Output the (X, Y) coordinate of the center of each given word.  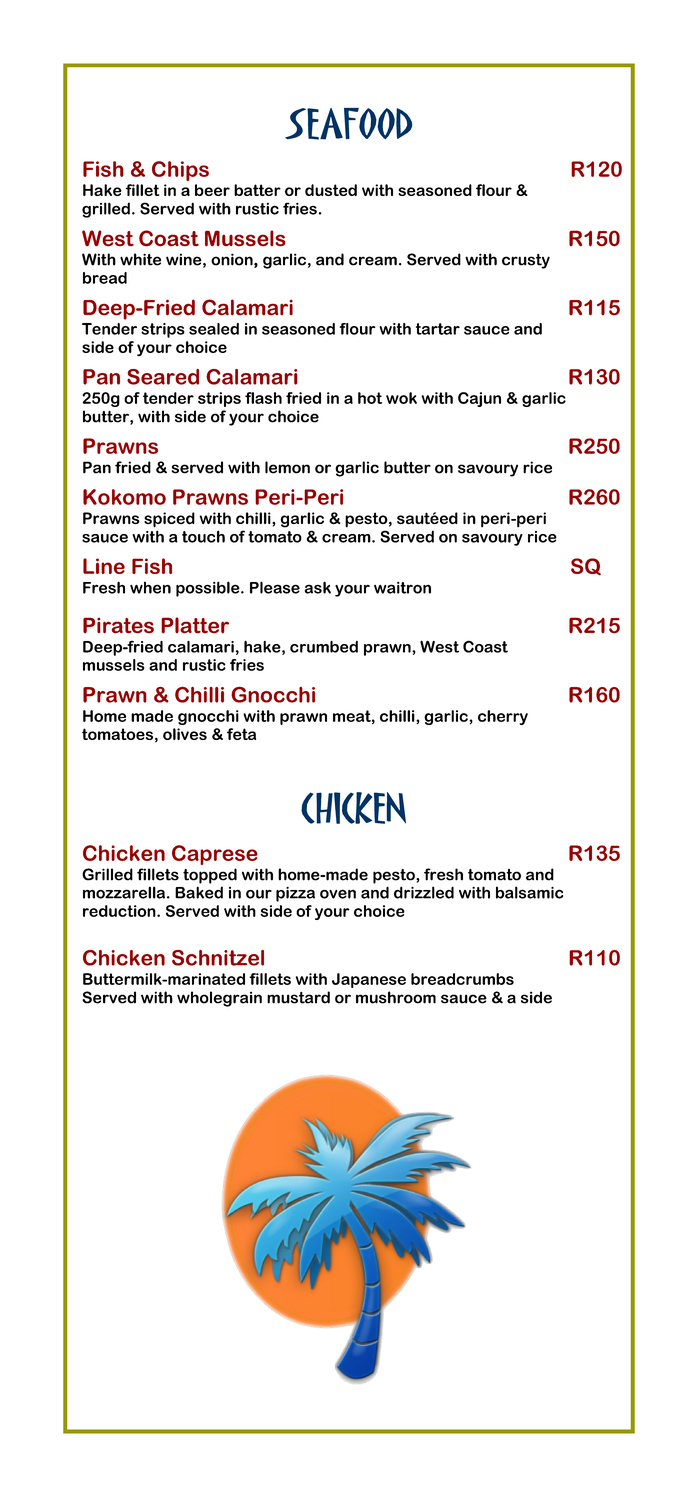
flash (263, 398)
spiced (169, 520)
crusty (526, 261)
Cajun (479, 399)
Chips (180, 171)
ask (318, 587)
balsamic (529, 892)
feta (241, 734)
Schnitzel (218, 958)
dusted (331, 190)
